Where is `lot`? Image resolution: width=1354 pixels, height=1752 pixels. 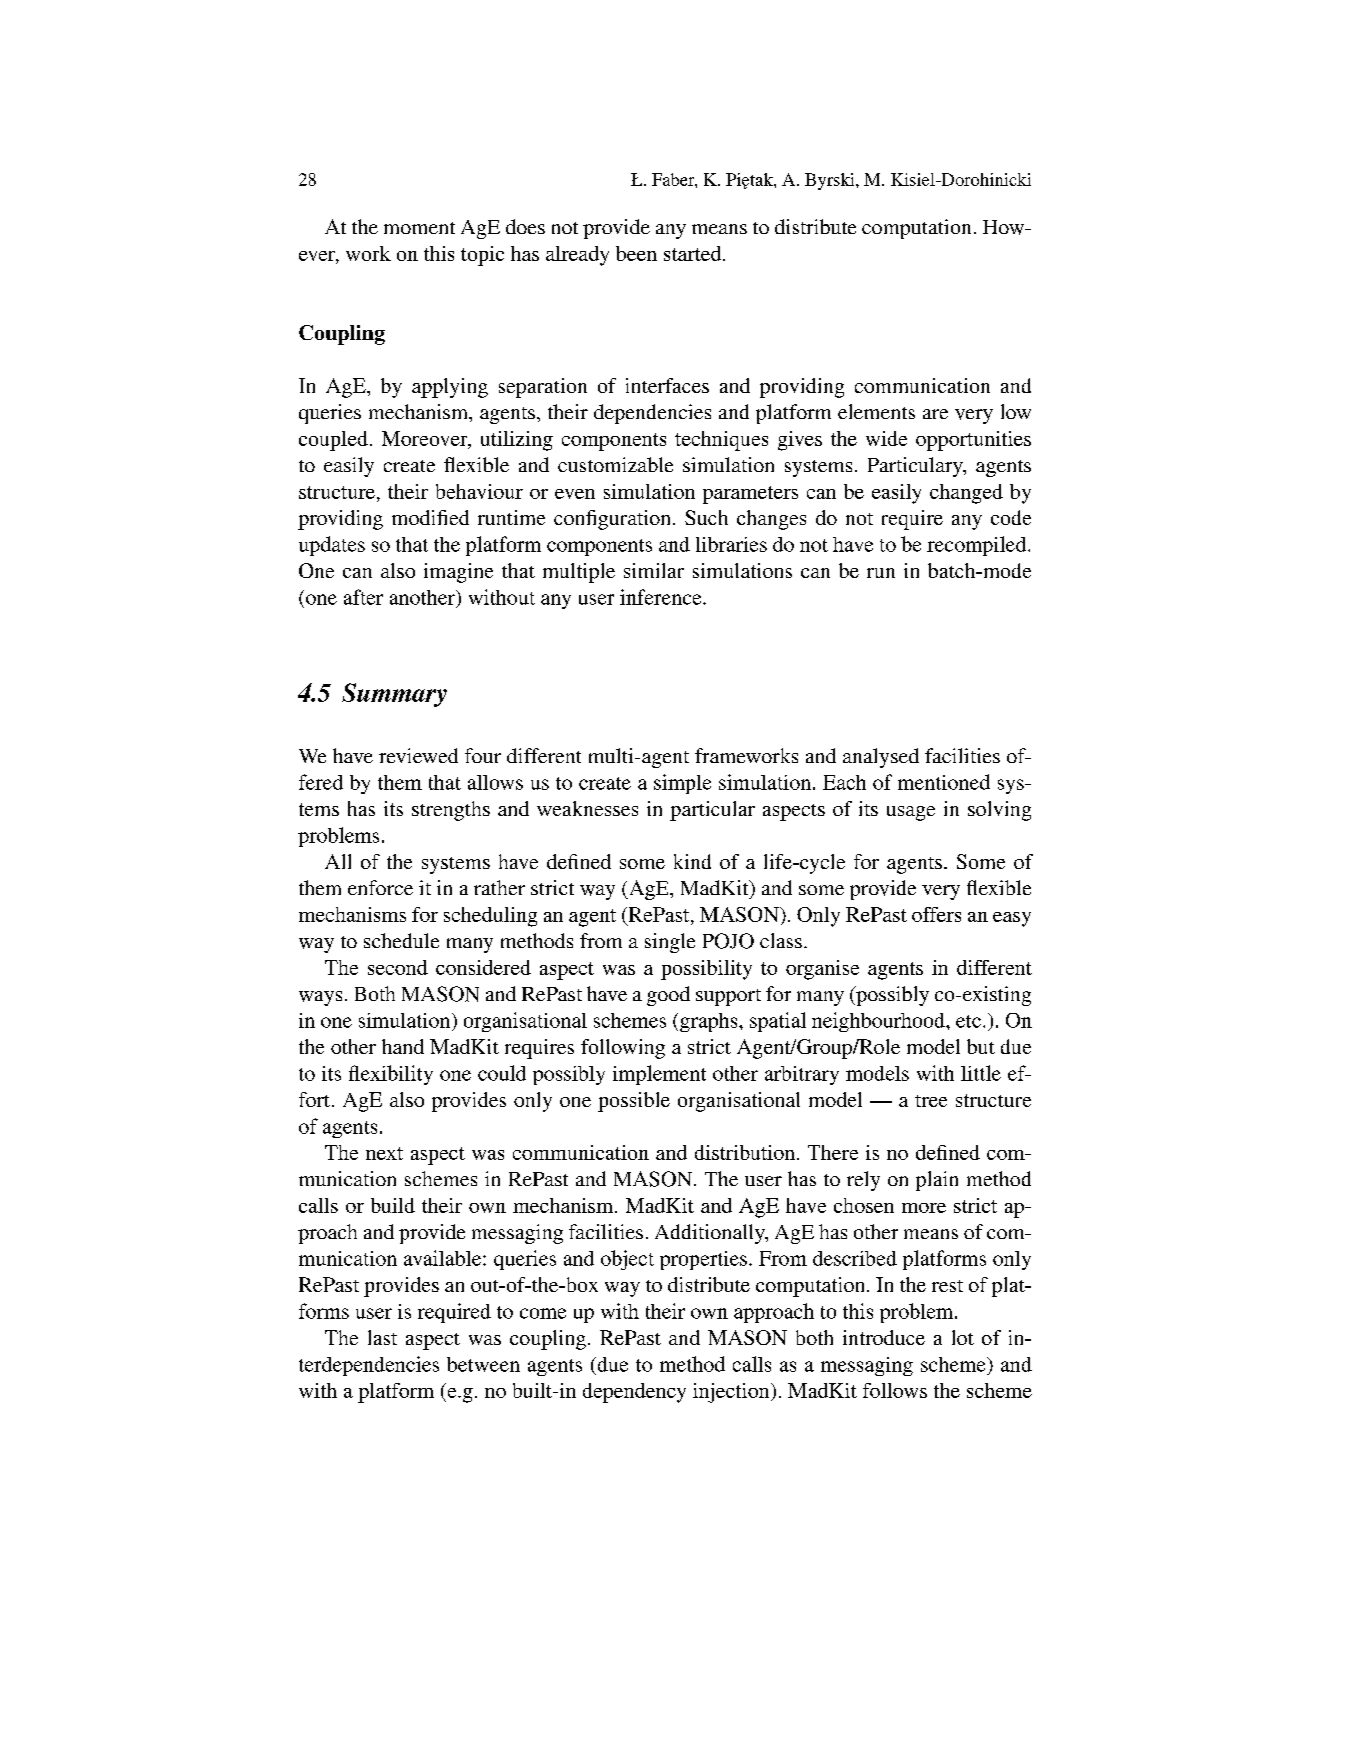
lot is located at coordinates (963, 1337).
